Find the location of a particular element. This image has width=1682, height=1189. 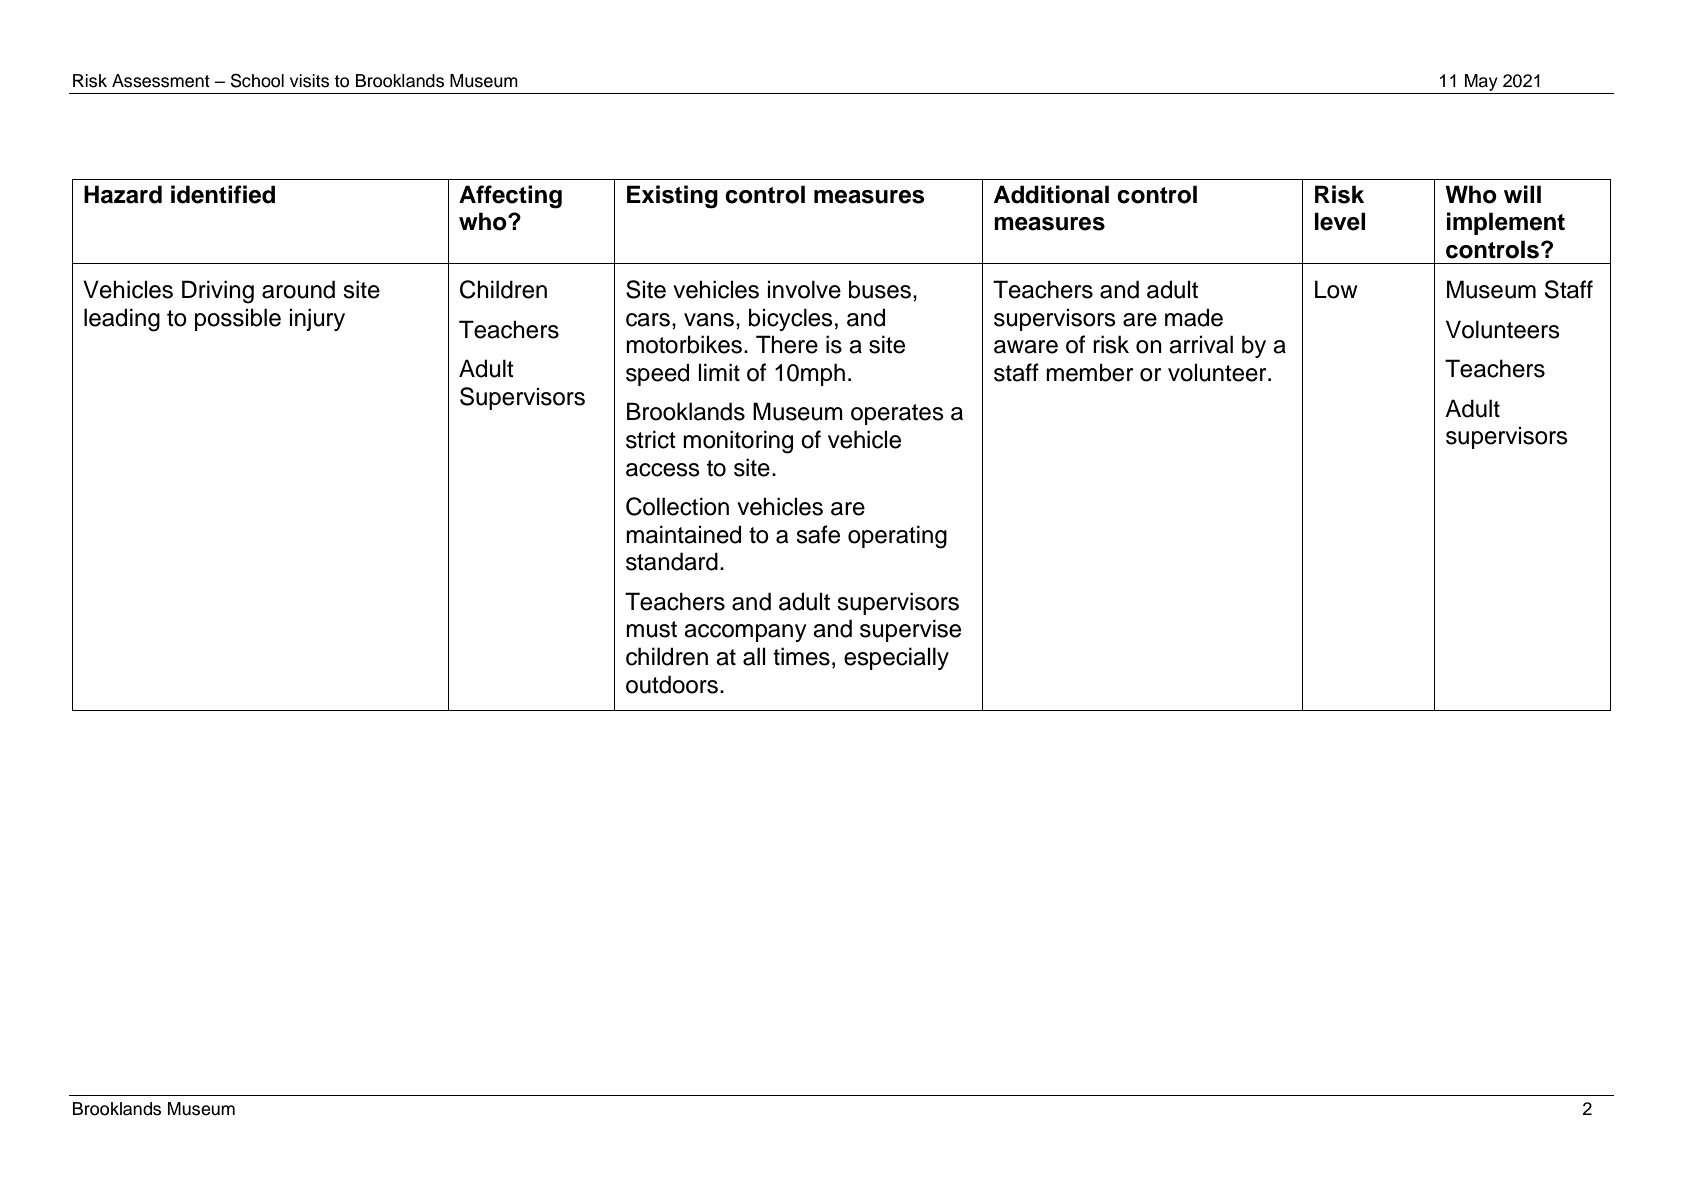

outdoors is located at coordinates (672, 684).
